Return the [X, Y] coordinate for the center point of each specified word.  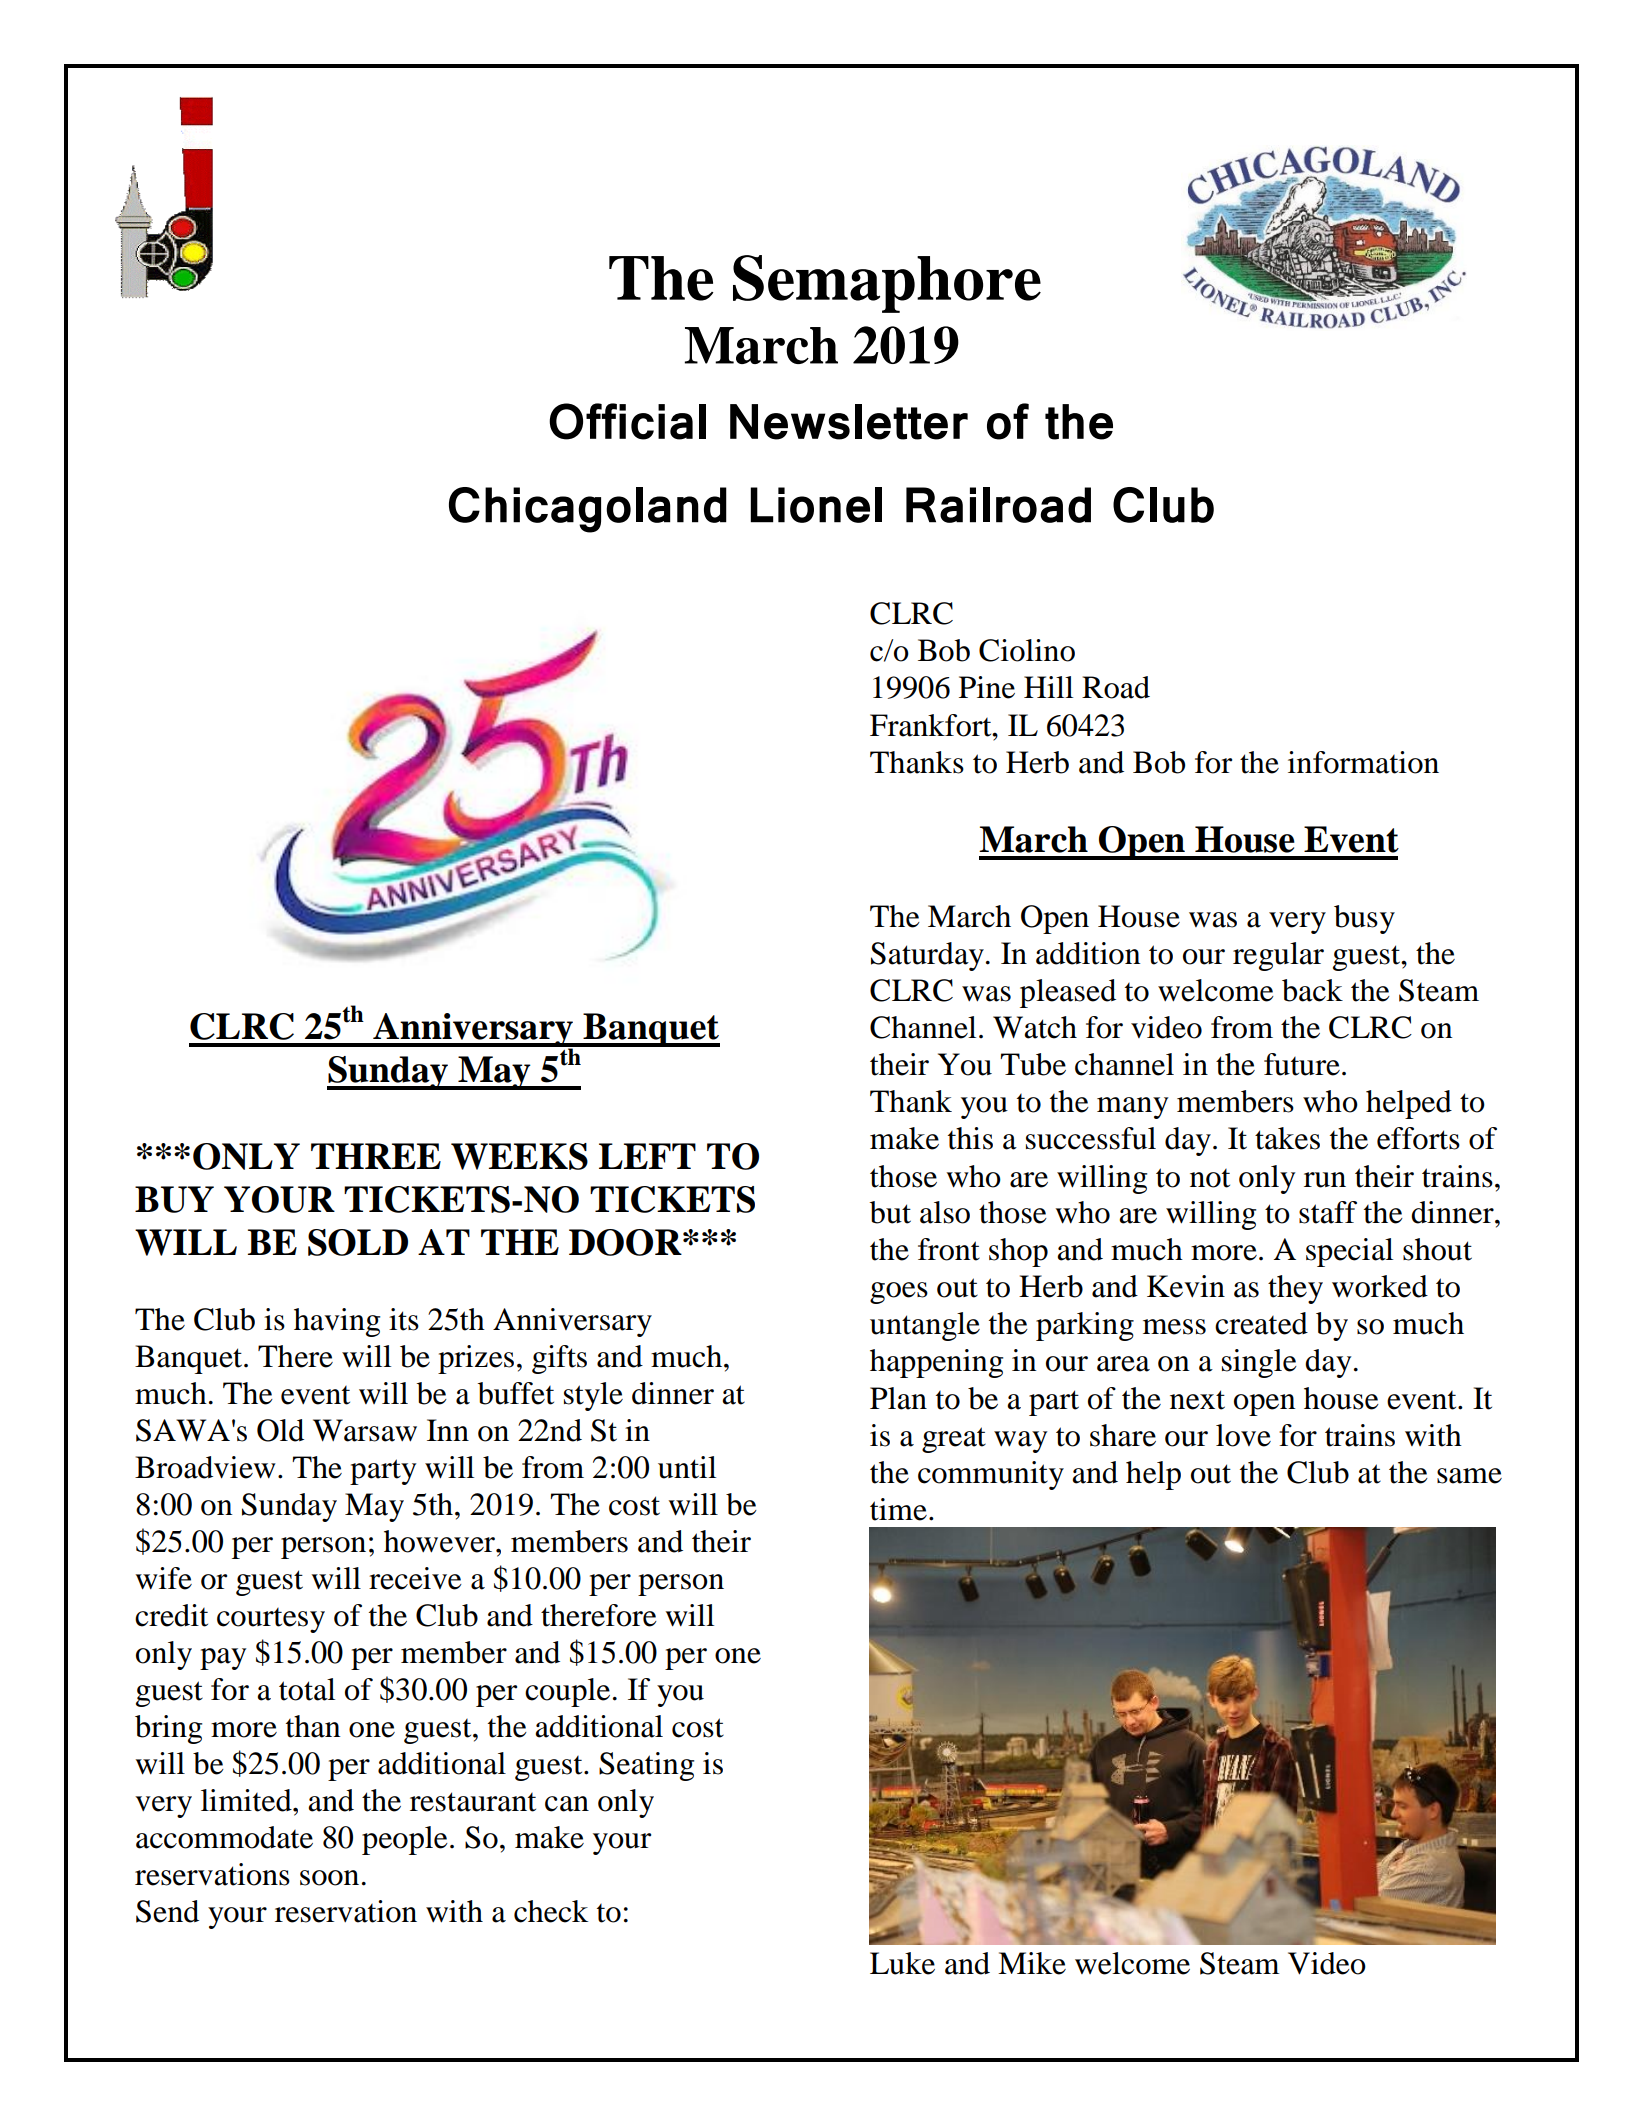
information [1363, 762]
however [440, 1541]
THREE [376, 1156]
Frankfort [932, 725]
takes [1287, 1138]
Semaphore [887, 284]
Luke [902, 1963]
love [1243, 1435]
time [898, 1509]
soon [329, 1878]
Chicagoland [588, 510]
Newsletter [849, 422]
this [970, 1138]
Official [627, 421]
